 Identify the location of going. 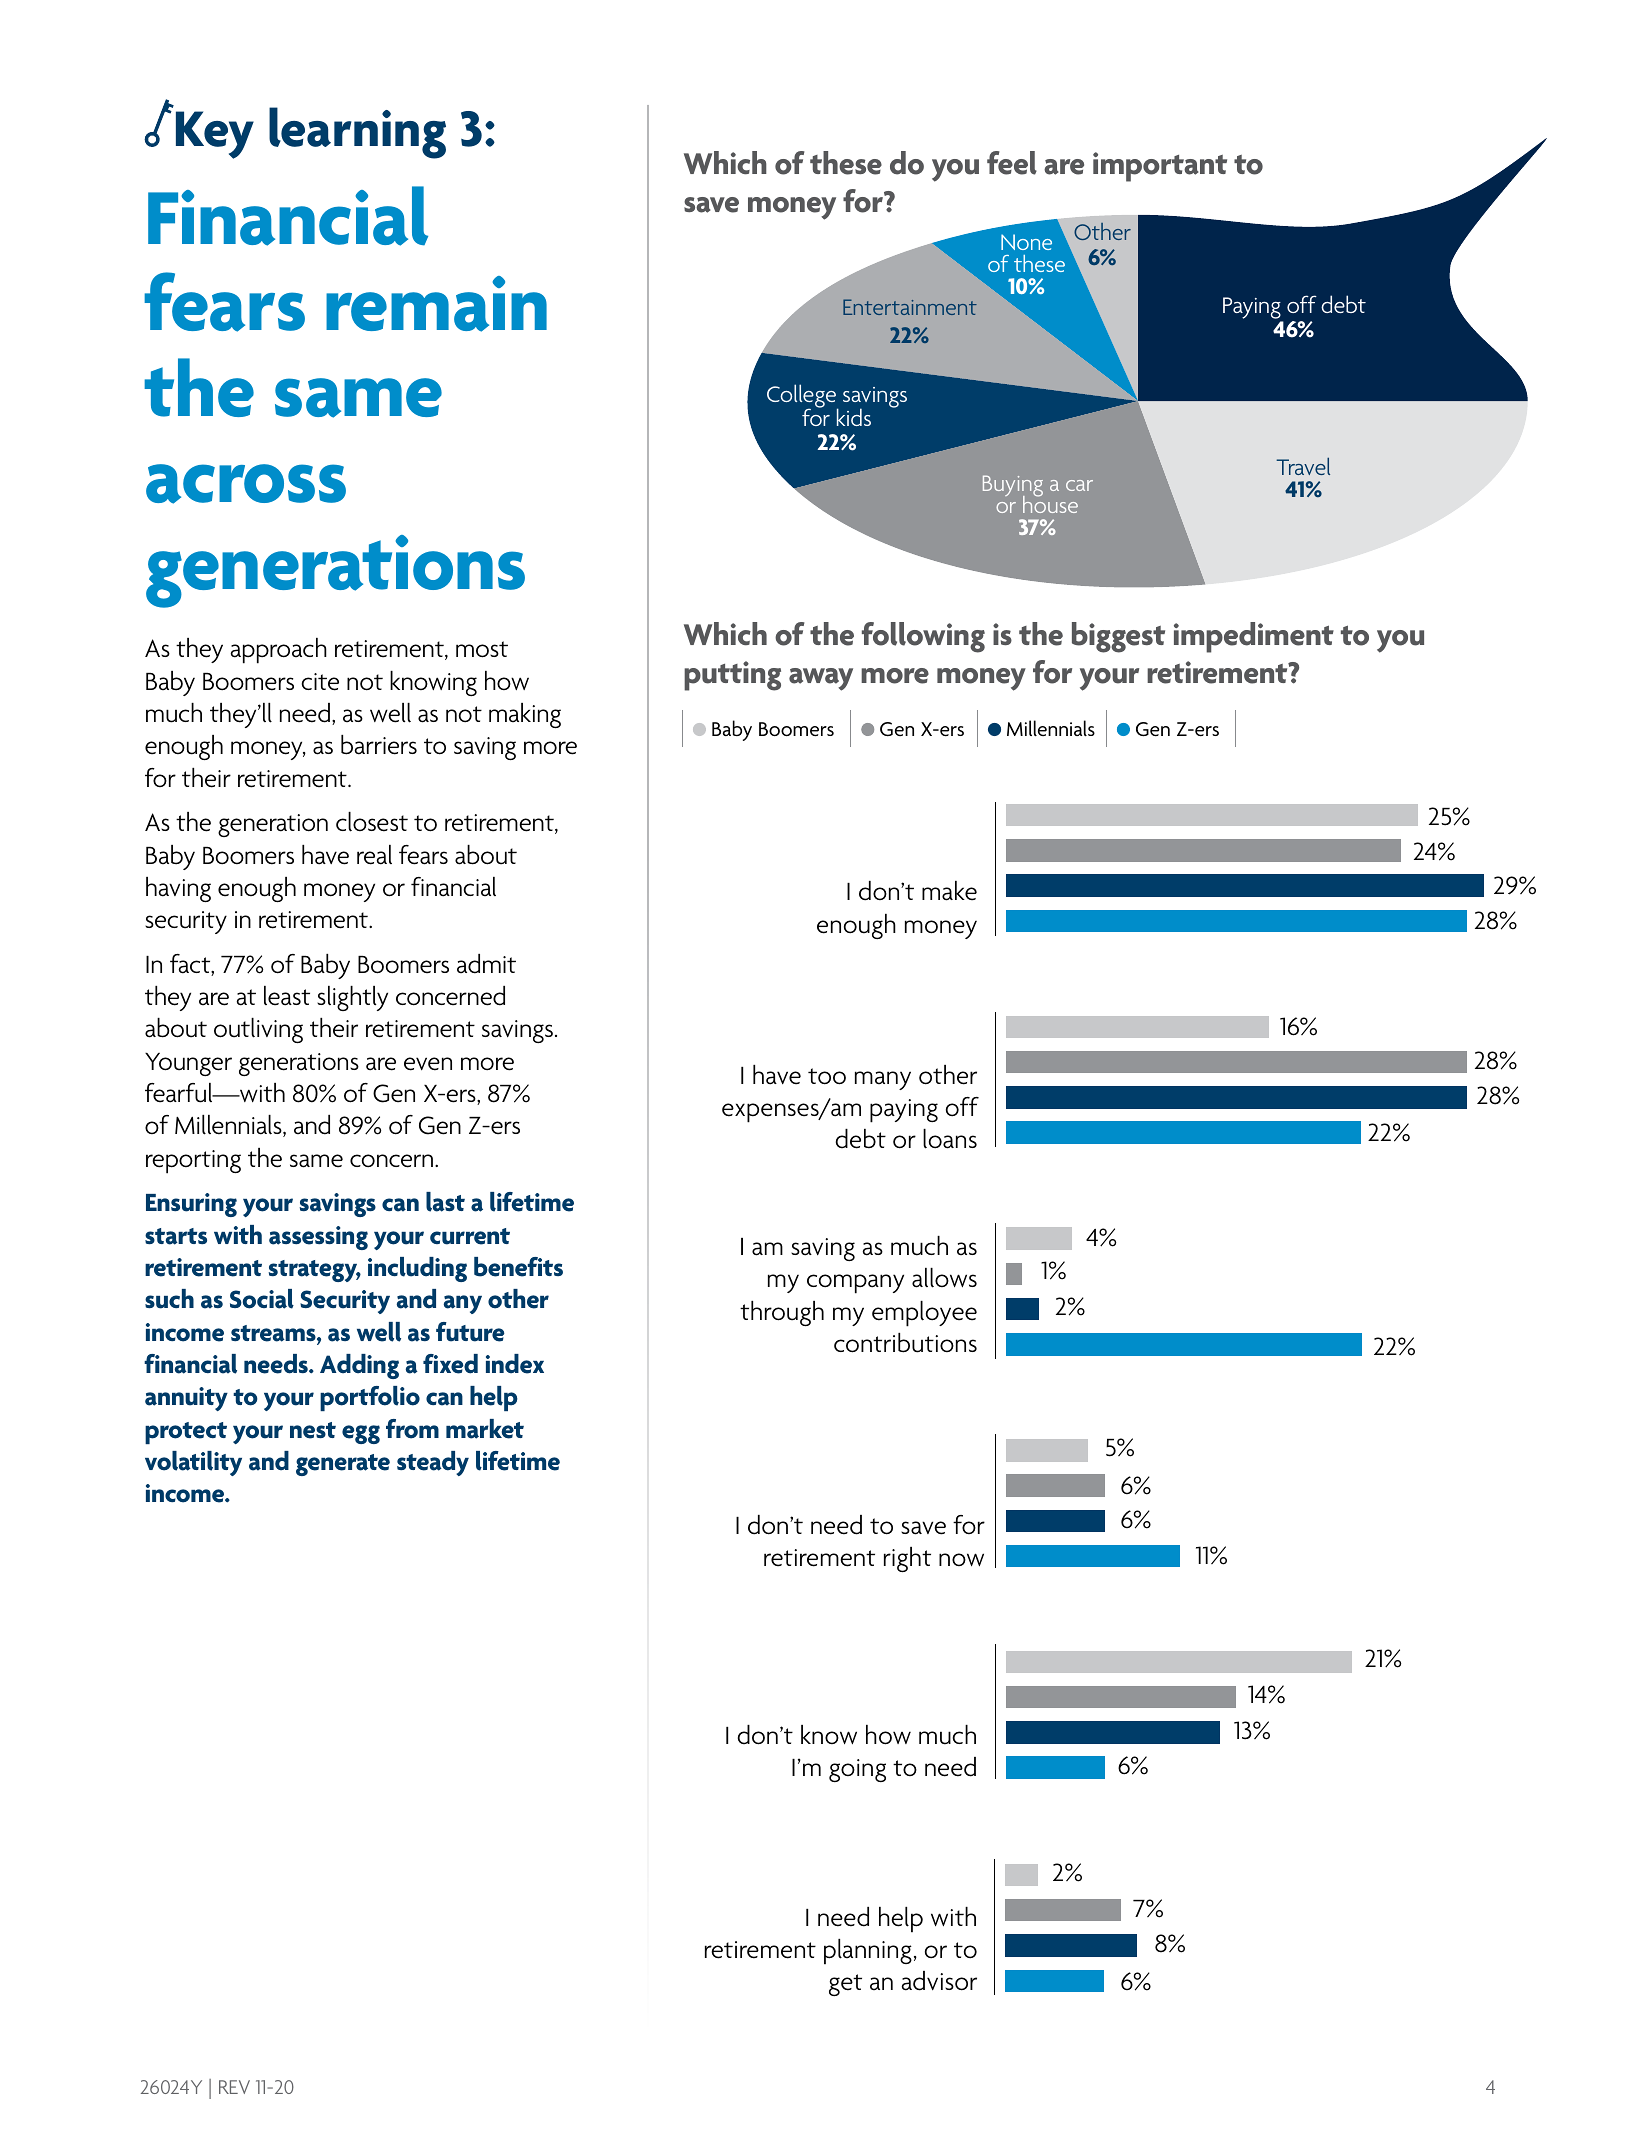
(857, 1770).
